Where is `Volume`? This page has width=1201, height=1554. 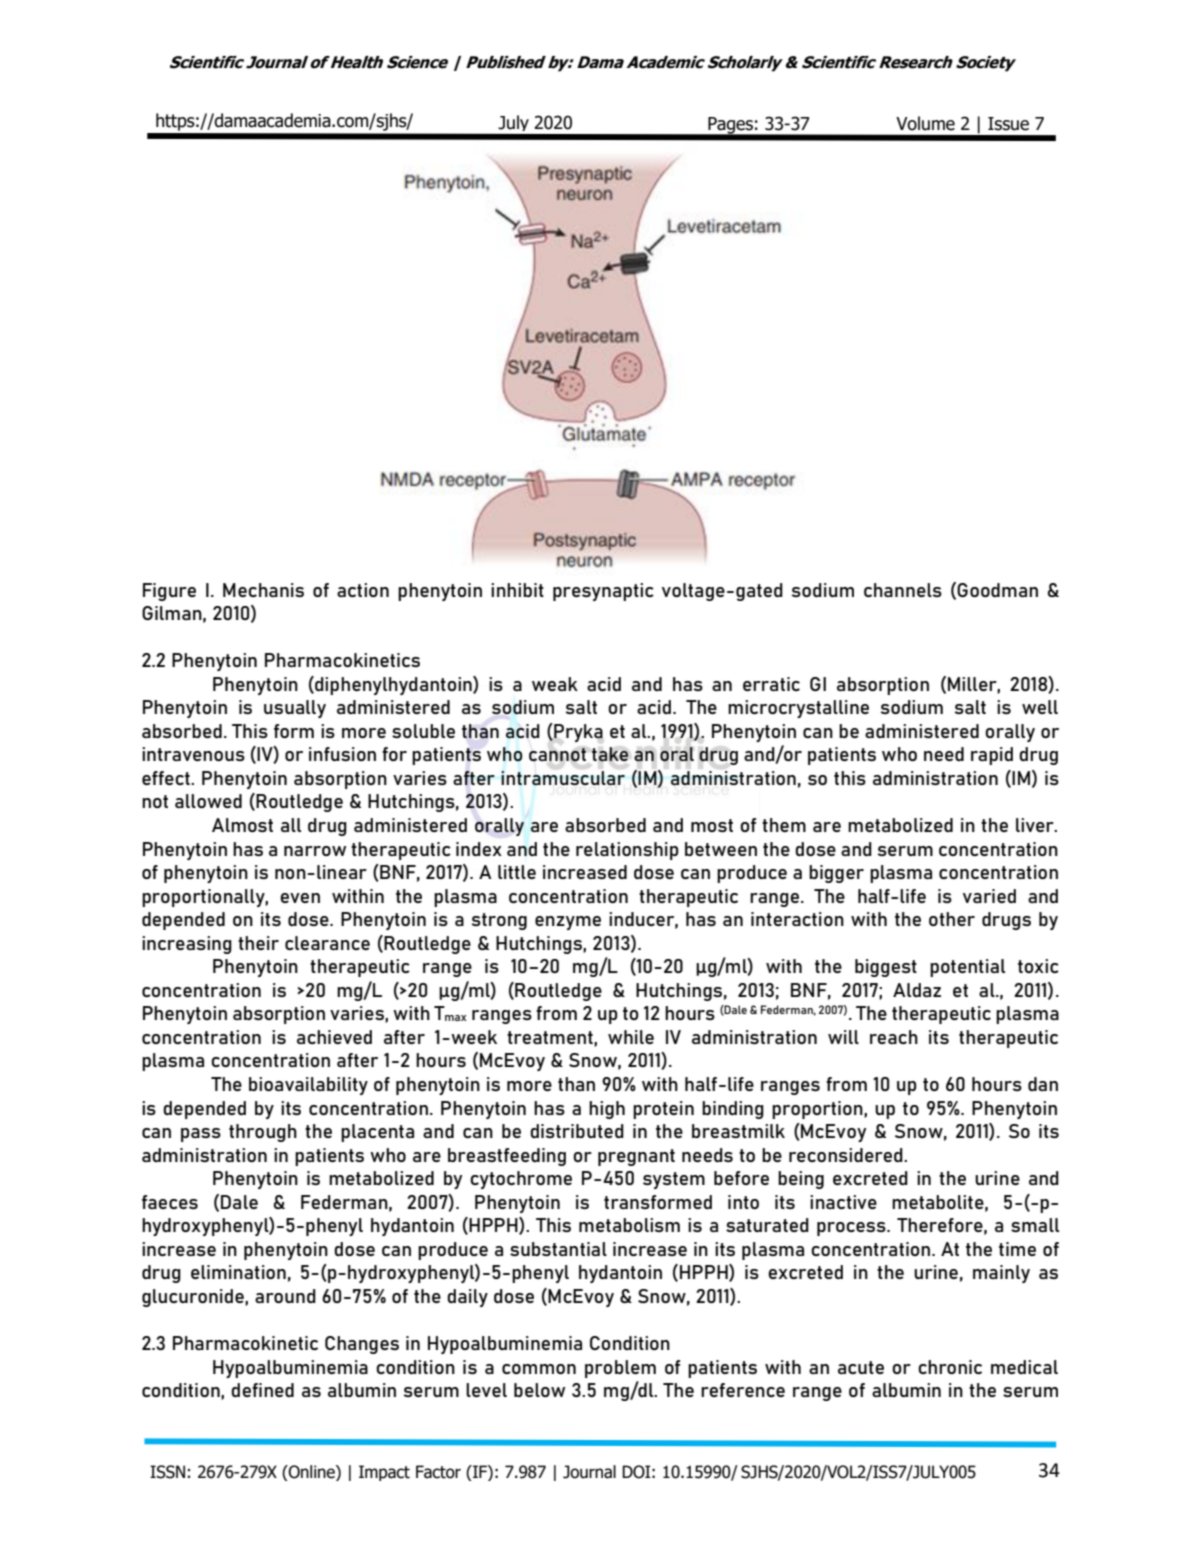
Volume is located at coordinates (925, 123).
